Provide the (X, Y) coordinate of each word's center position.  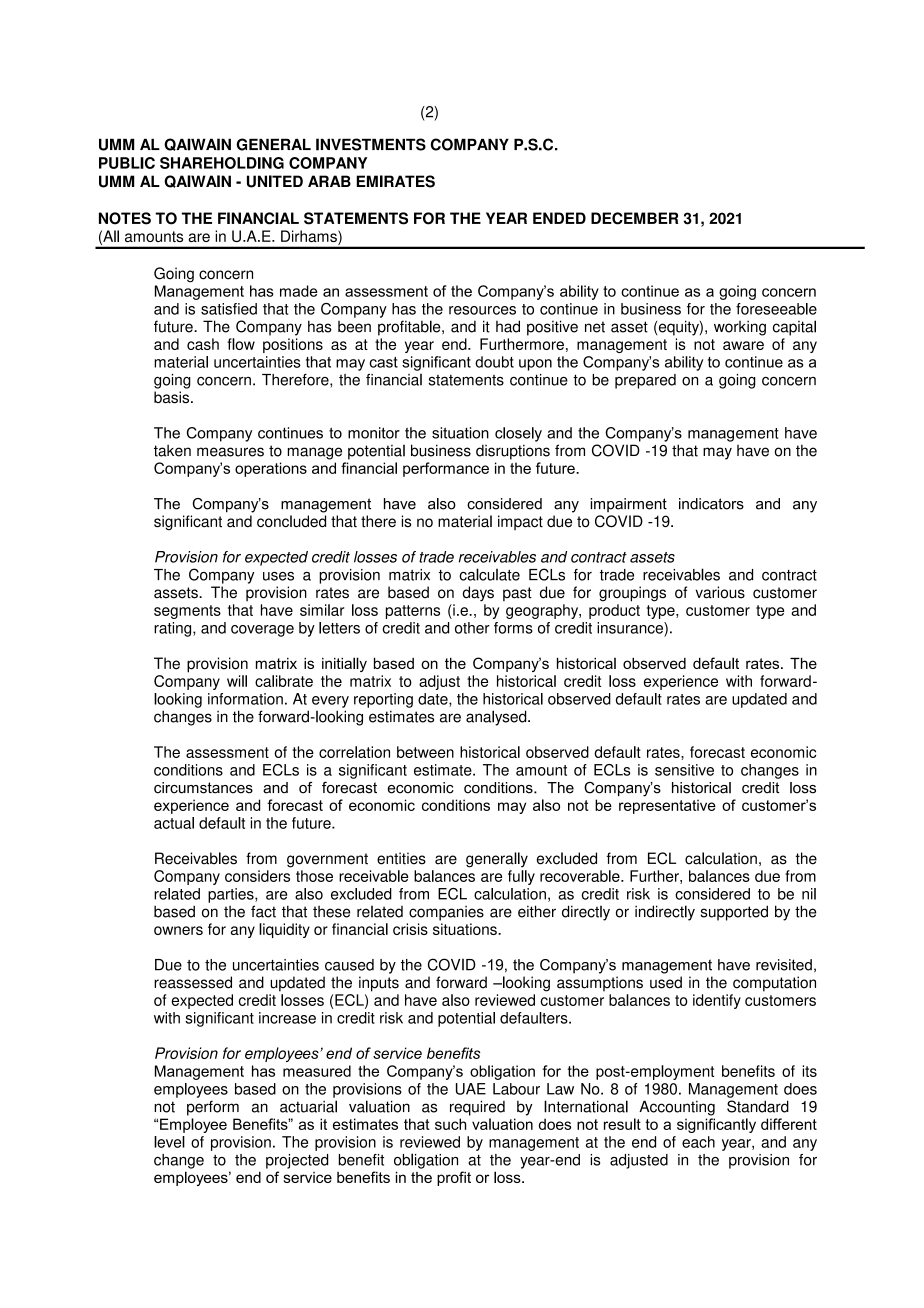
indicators (711, 504)
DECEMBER (634, 218)
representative (667, 806)
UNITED (275, 181)
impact (520, 522)
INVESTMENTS (371, 144)
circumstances (203, 788)
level (169, 1142)
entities (401, 858)
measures (230, 452)
